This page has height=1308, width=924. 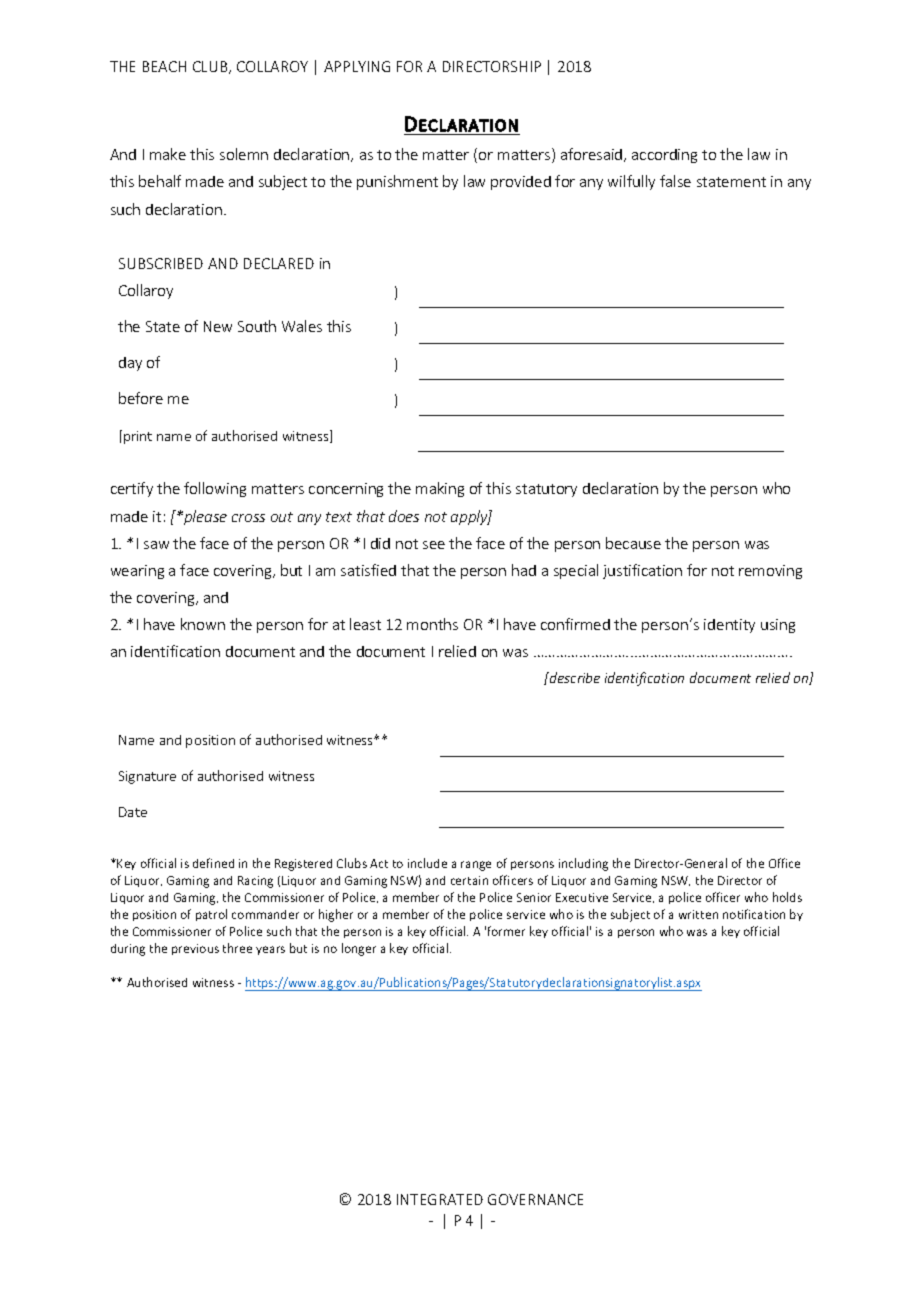 What do you see at coordinates (204, 517) in the page?
I see `please` at bounding box center [204, 517].
